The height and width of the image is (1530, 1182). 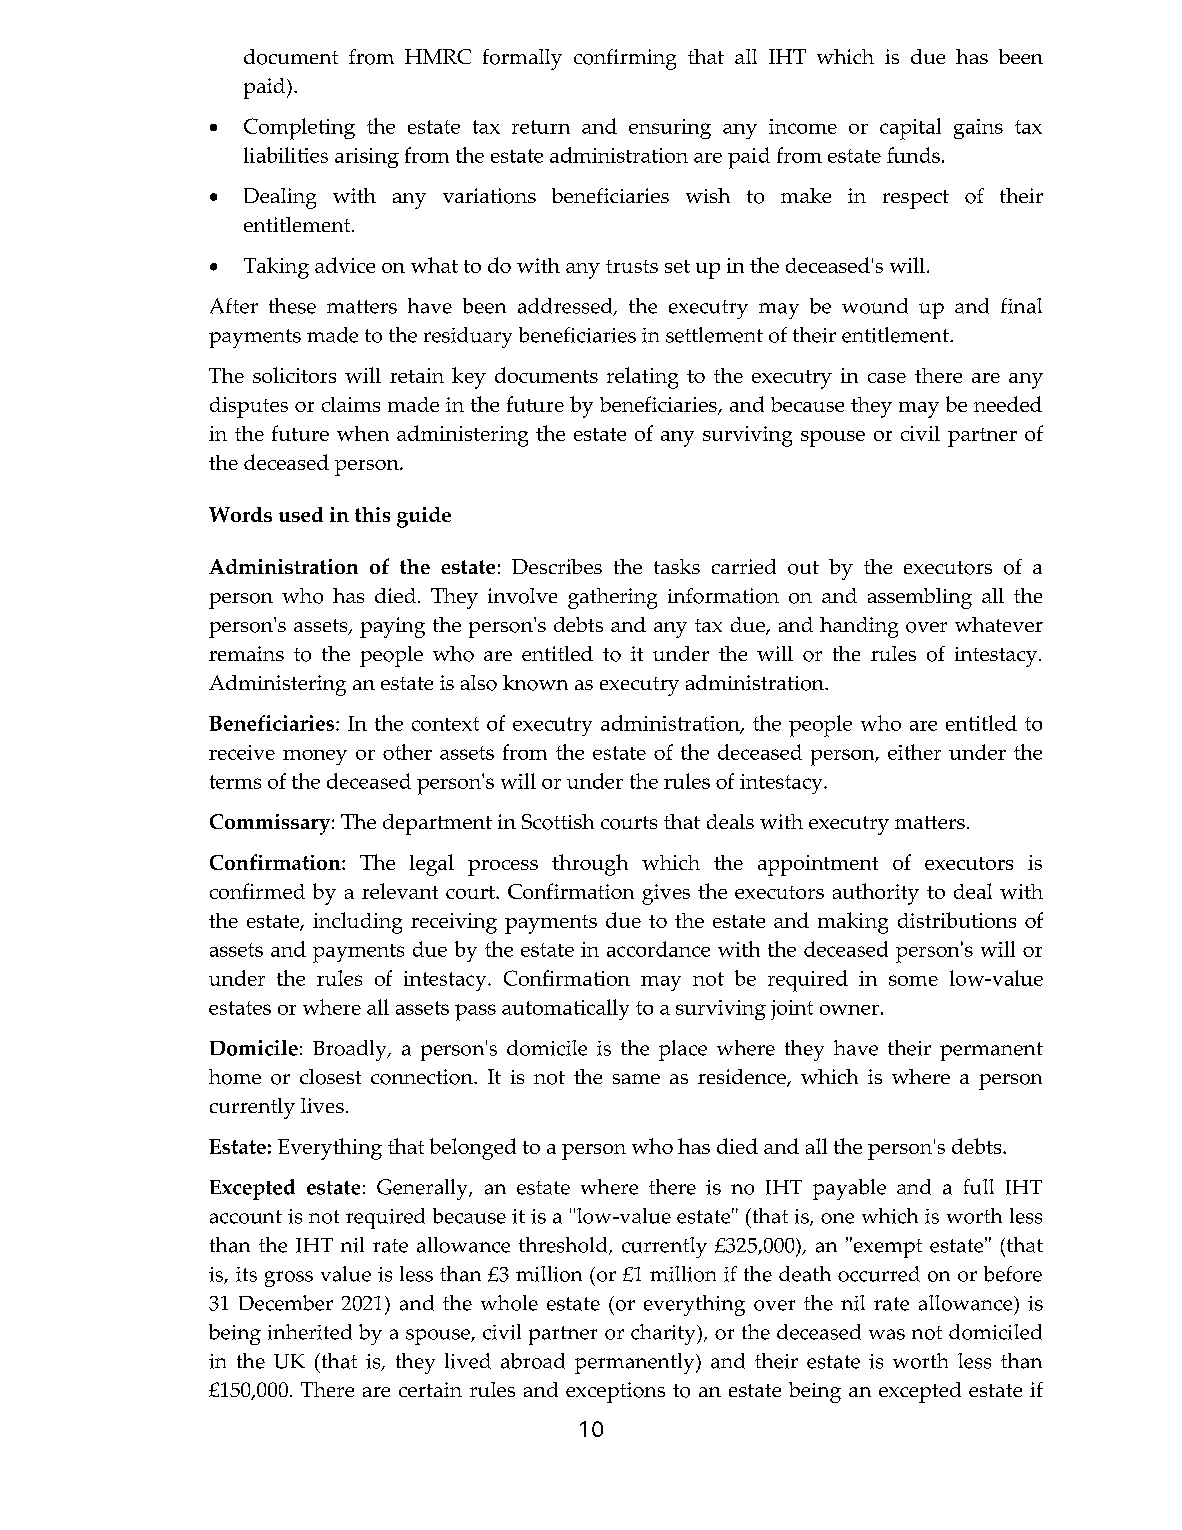 I want to click on money, so click(x=315, y=757).
